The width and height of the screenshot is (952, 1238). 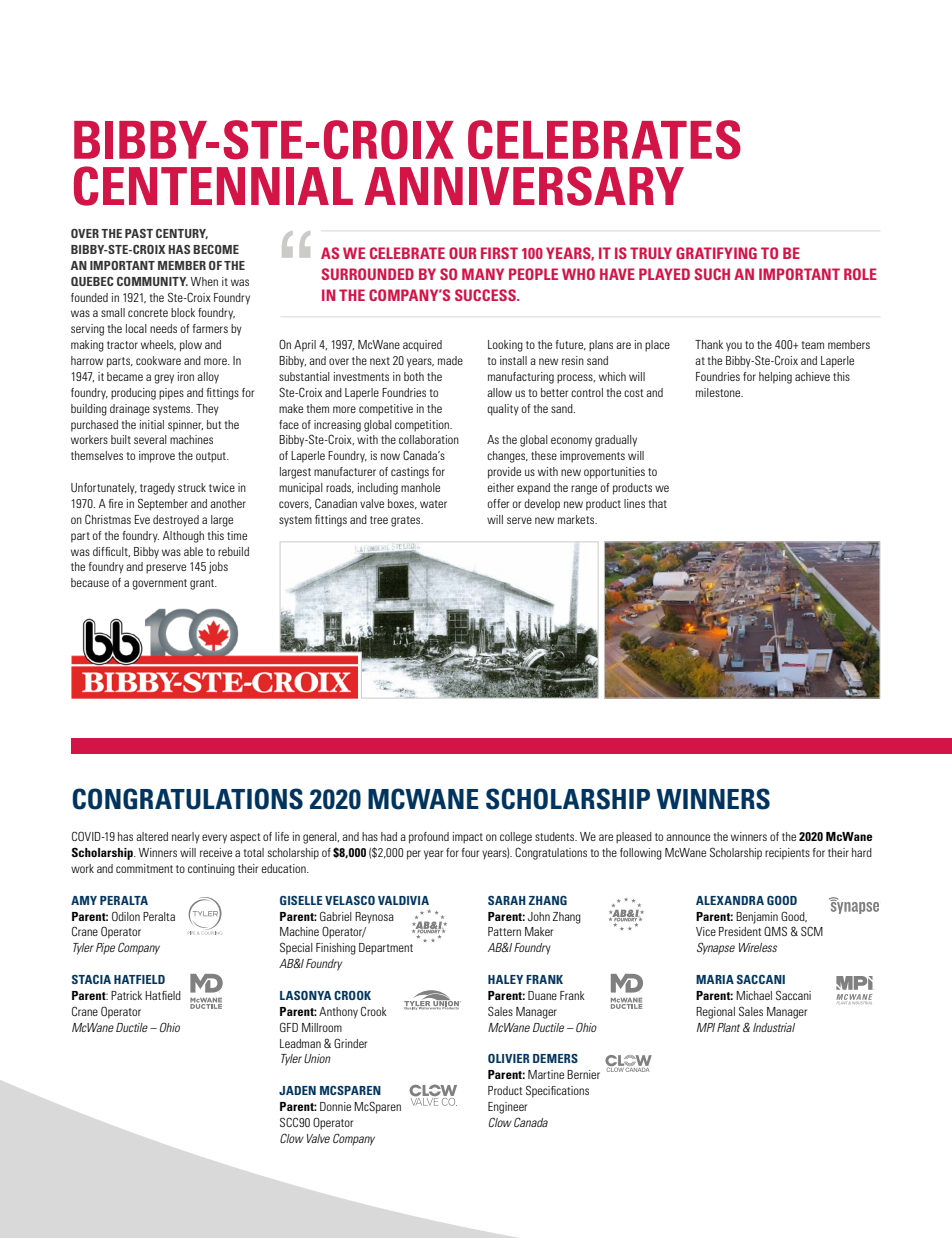 What do you see at coordinates (524, 186) in the screenshot?
I see `ANNIVERSARY` at bounding box center [524, 186].
